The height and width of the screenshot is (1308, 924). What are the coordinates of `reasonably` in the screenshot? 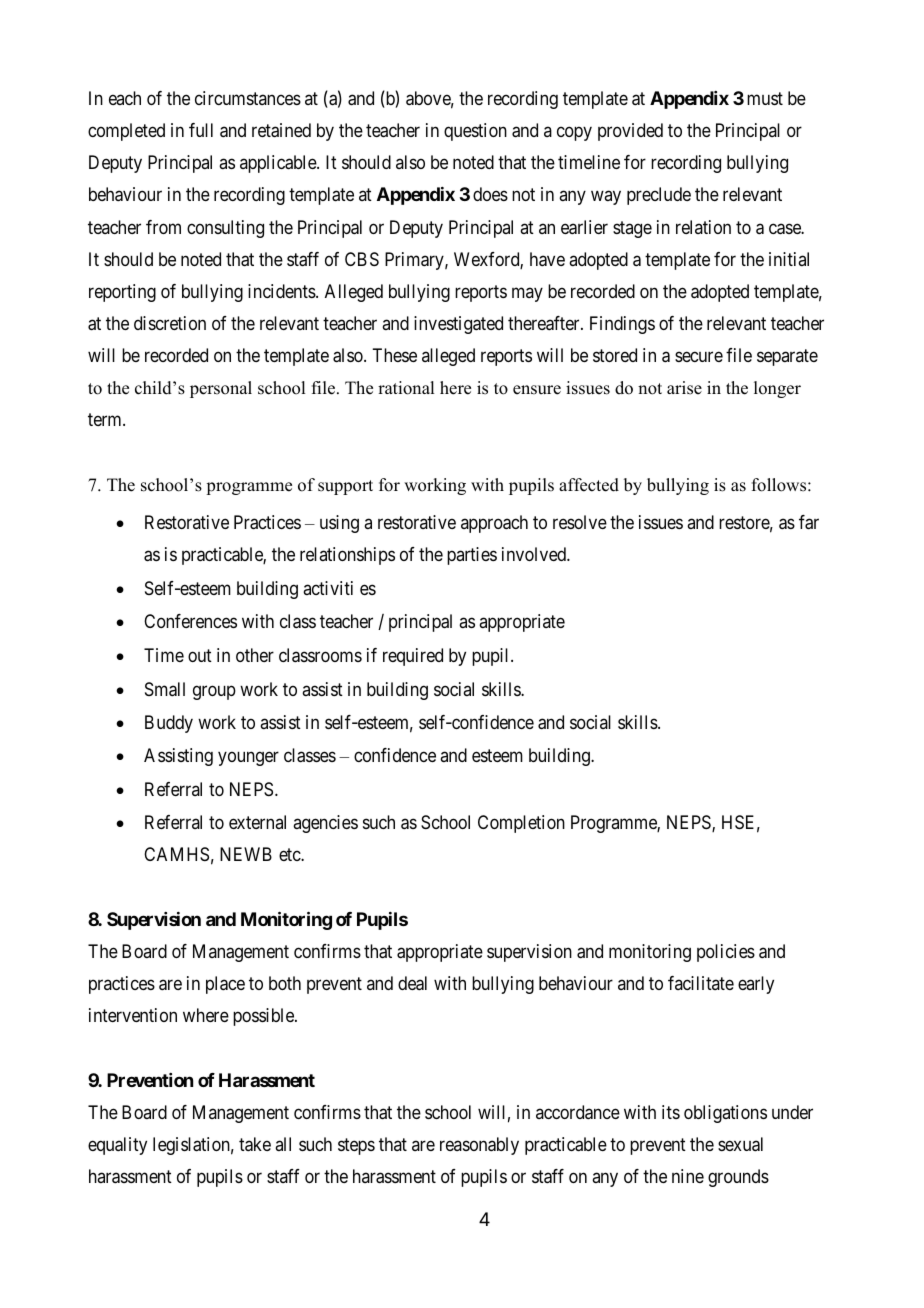 It's located at (479, 1146).
